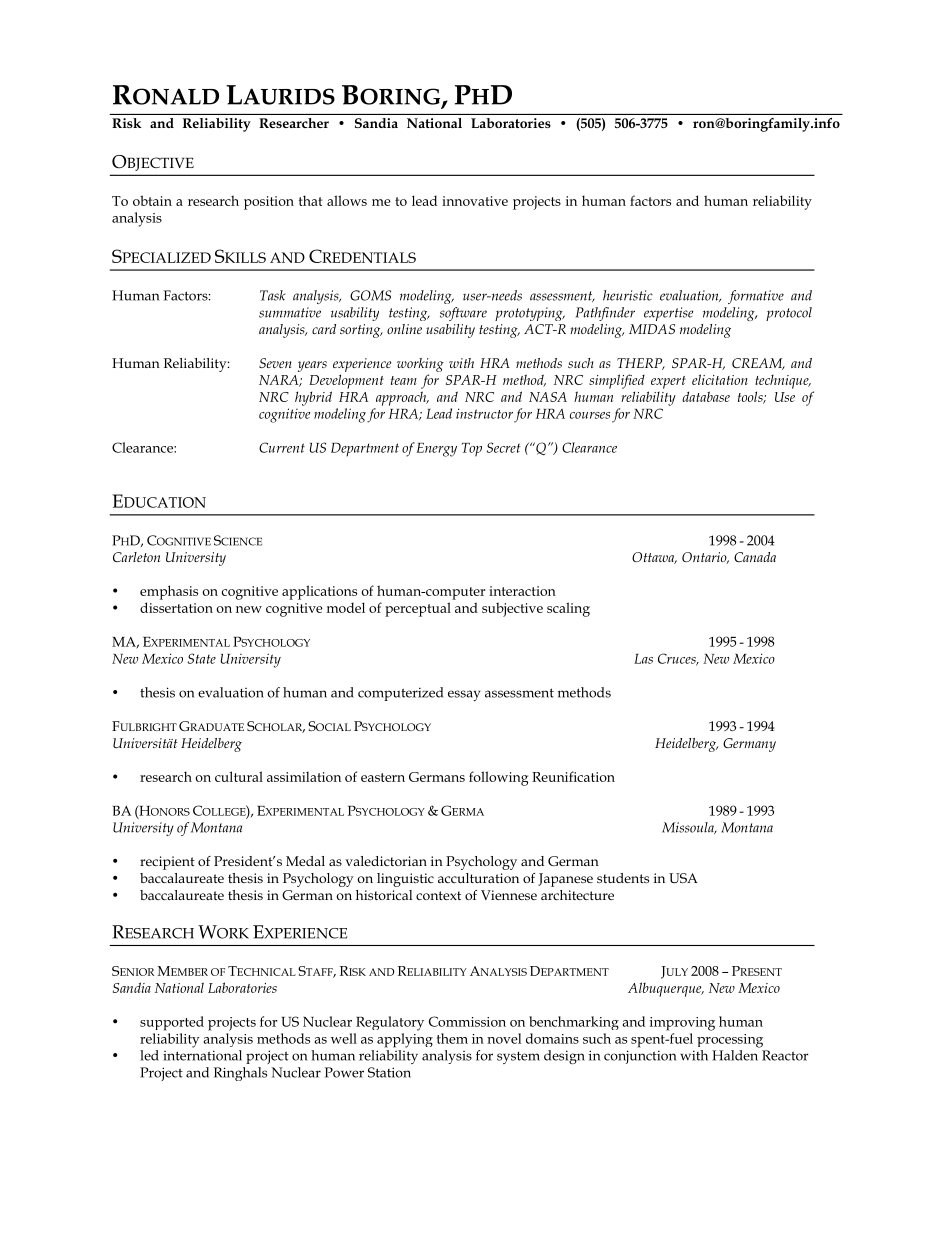  What do you see at coordinates (239, 776) in the screenshot?
I see `cultural` at bounding box center [239, 776].
